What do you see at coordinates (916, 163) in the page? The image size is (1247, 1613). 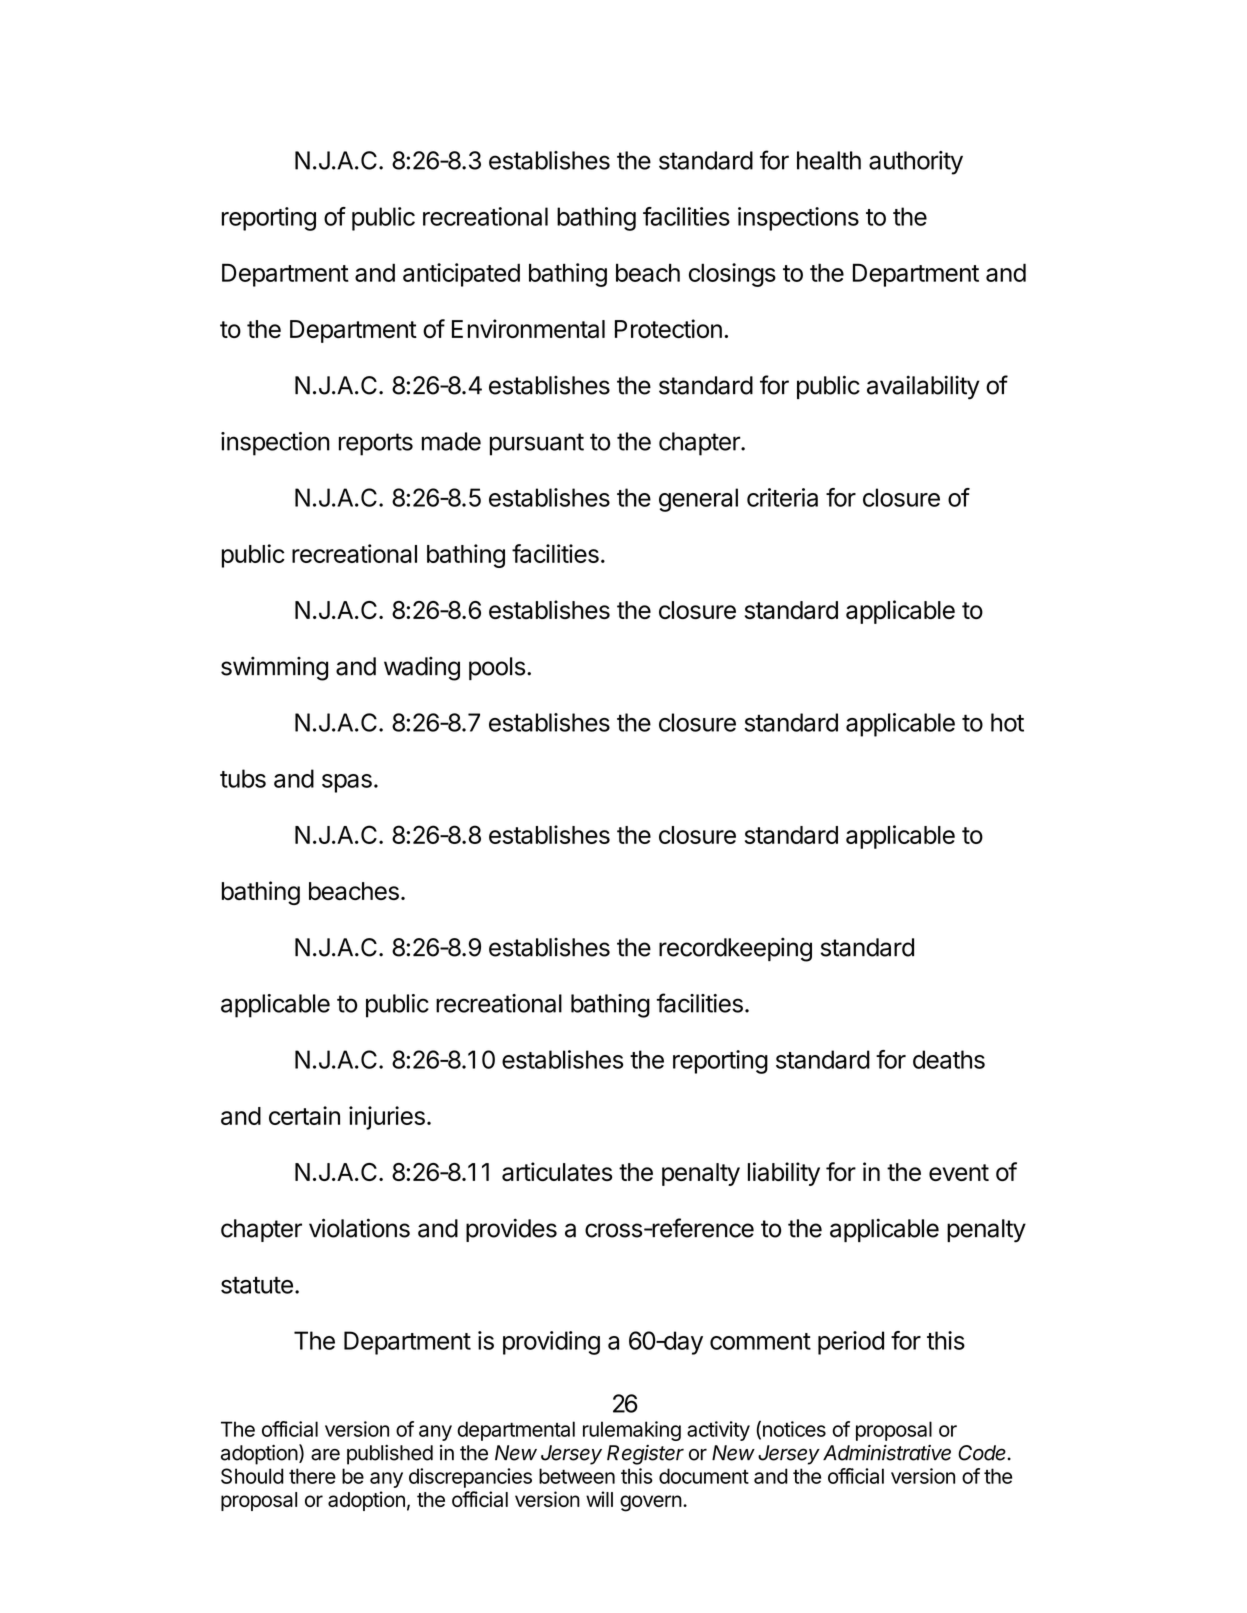 I see `authority` at bounding box center [916, 163].
